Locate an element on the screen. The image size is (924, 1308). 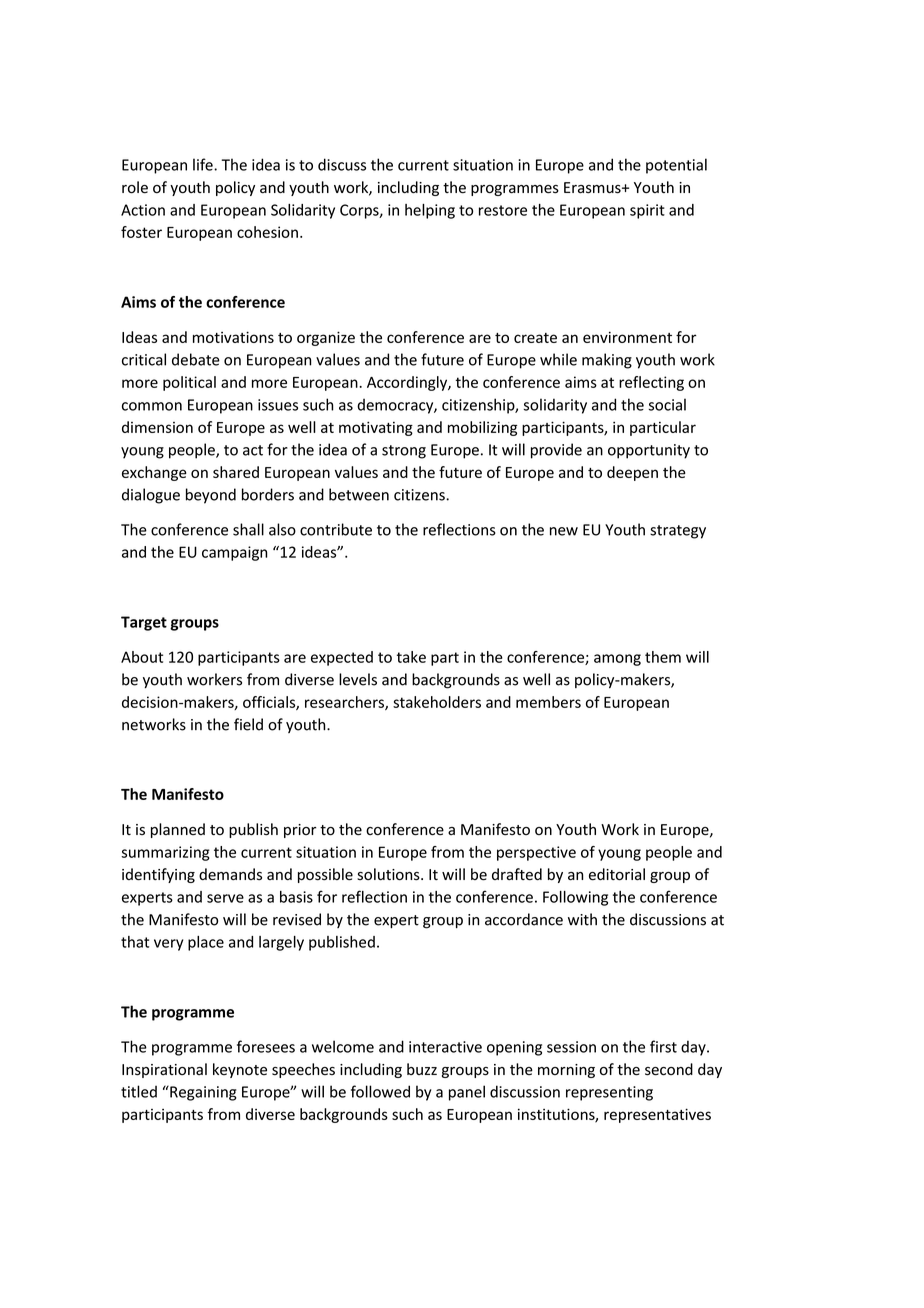
Erasmus is located at coordinates (593, 188).
